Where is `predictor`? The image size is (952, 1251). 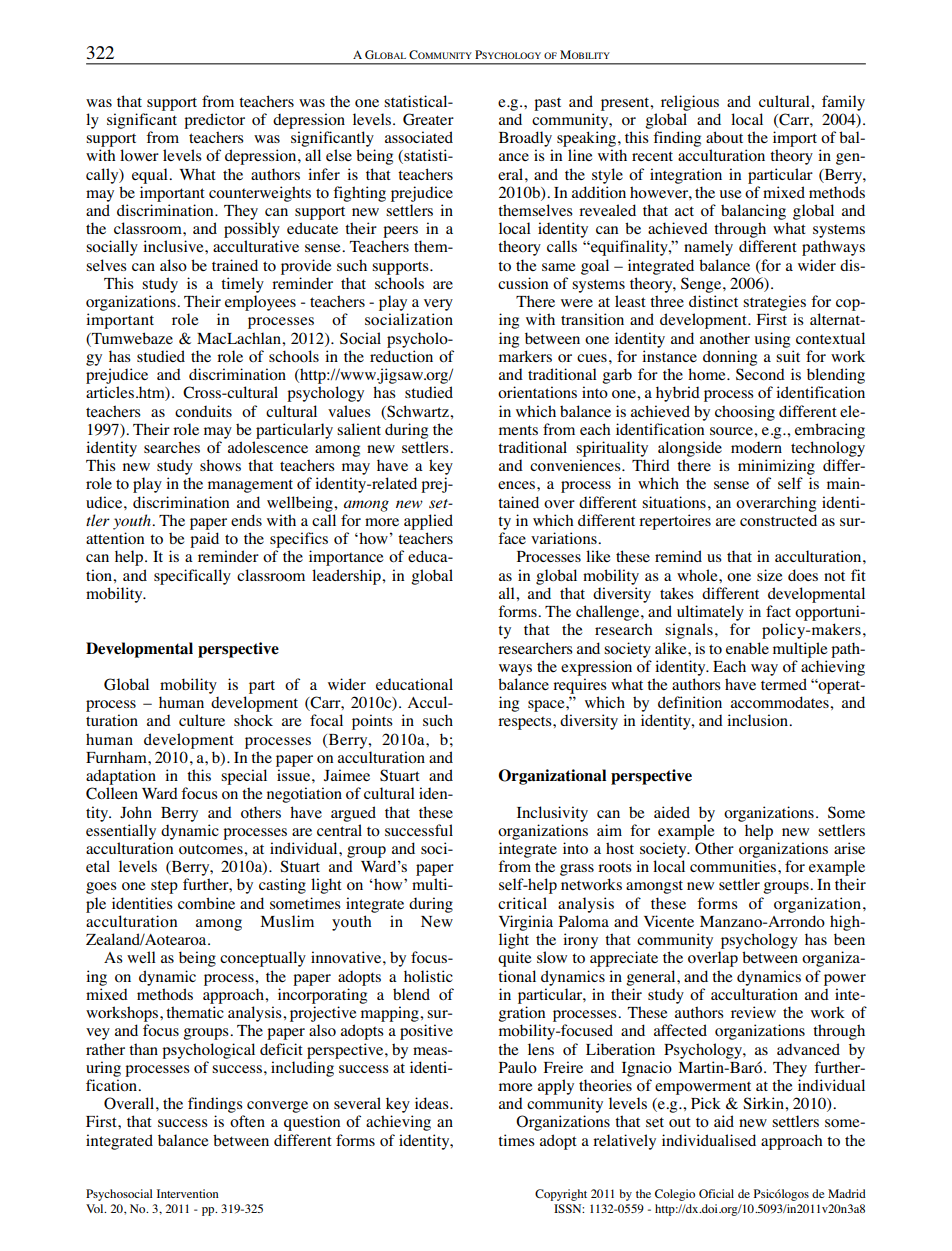 predictor is located at coordinates (214, 121).
